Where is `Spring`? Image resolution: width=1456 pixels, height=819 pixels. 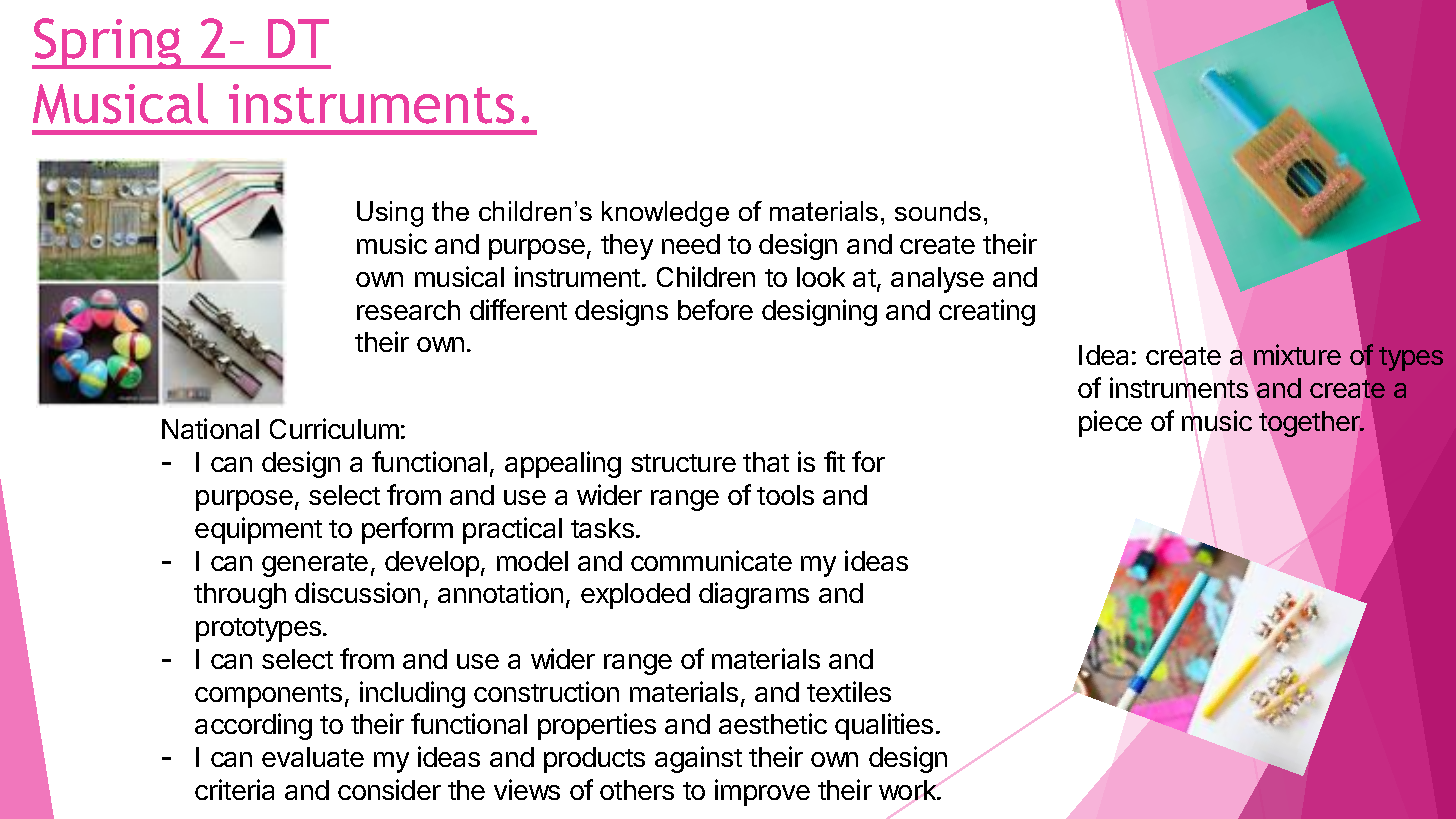 Spring is located at coordinates (108, 43).
